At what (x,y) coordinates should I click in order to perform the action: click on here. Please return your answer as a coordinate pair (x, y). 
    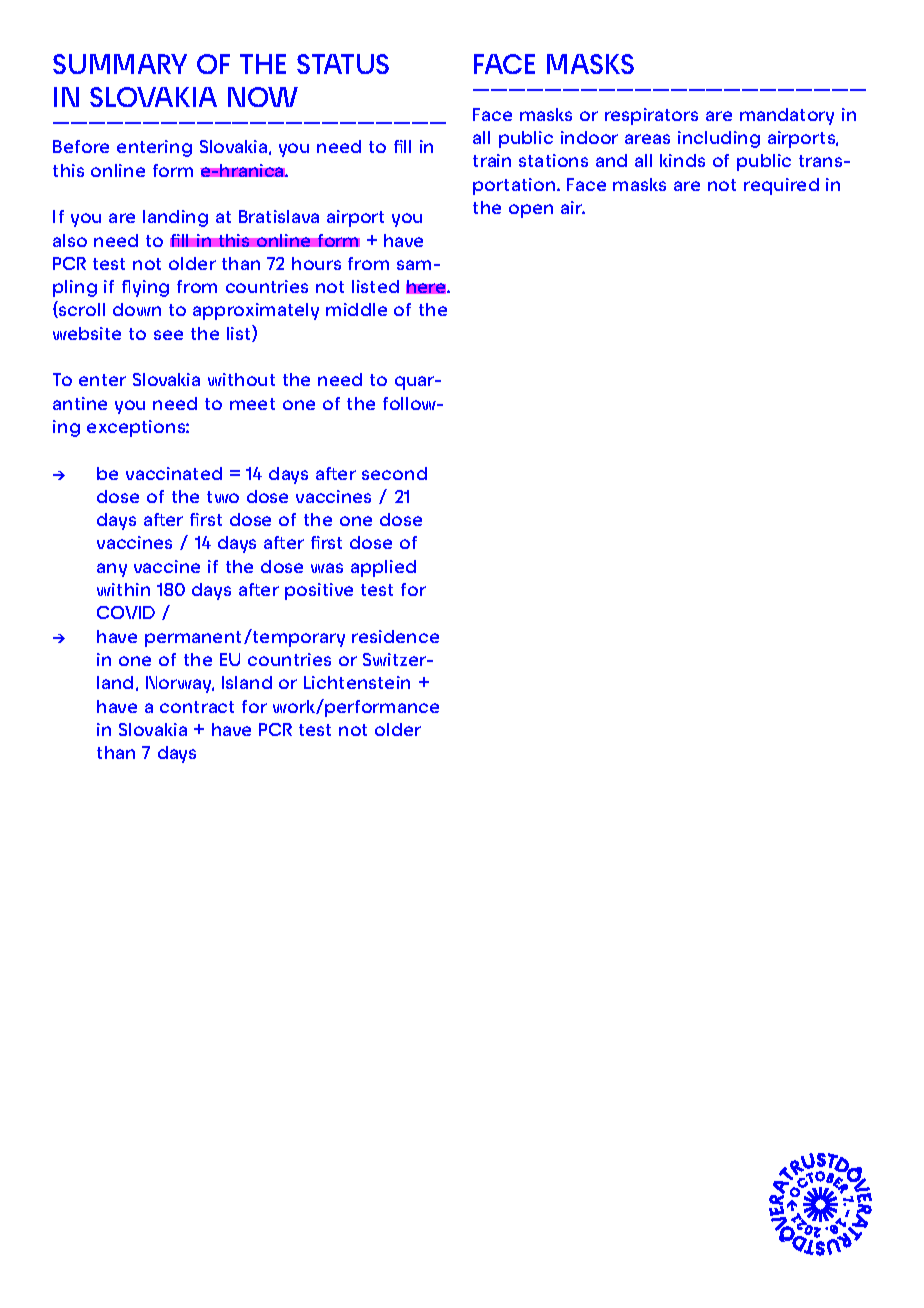
    Looking at the image, I should click on (427, 287).
